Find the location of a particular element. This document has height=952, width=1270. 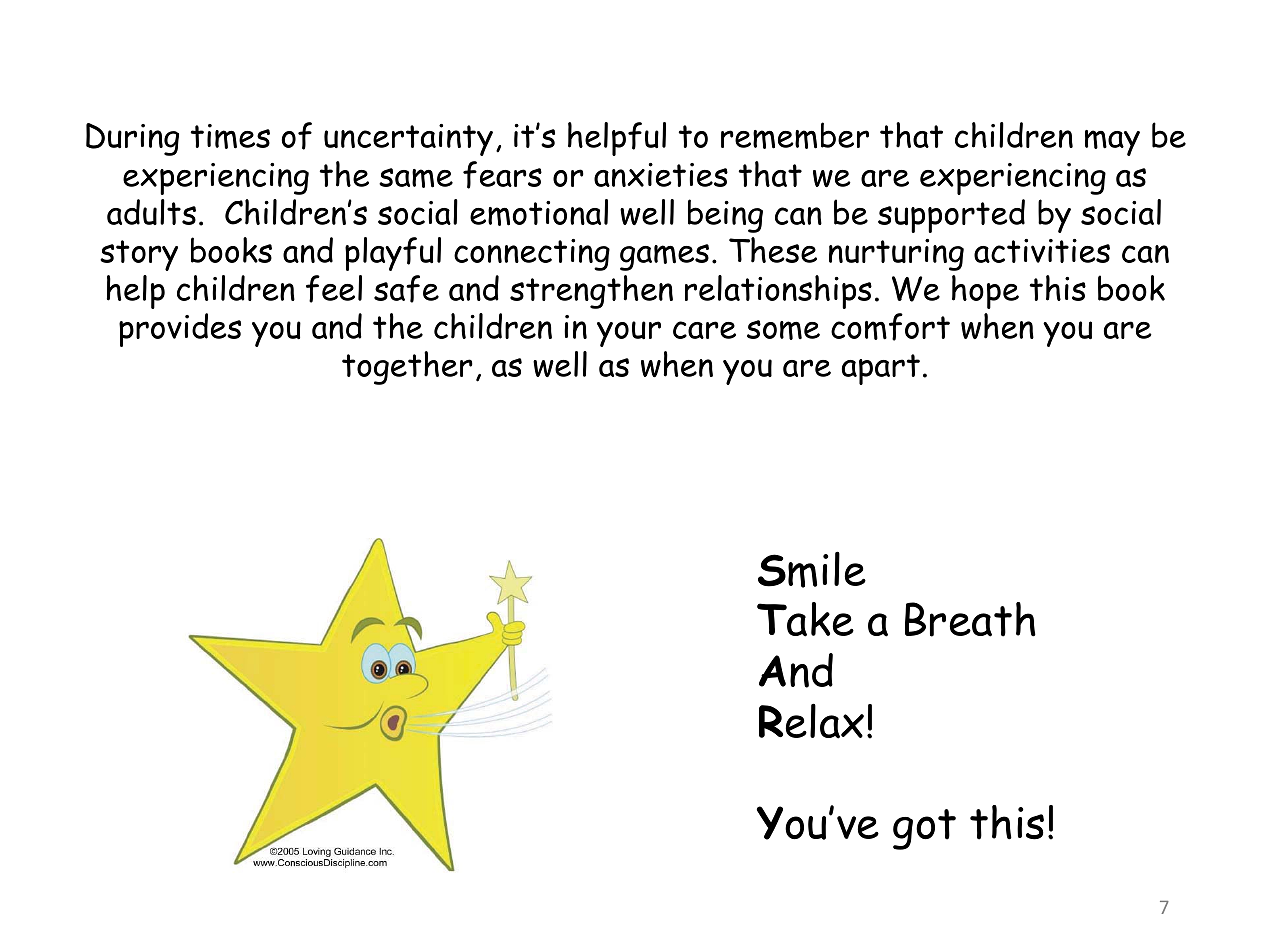

Smile is located at coordinates (812, 569).
